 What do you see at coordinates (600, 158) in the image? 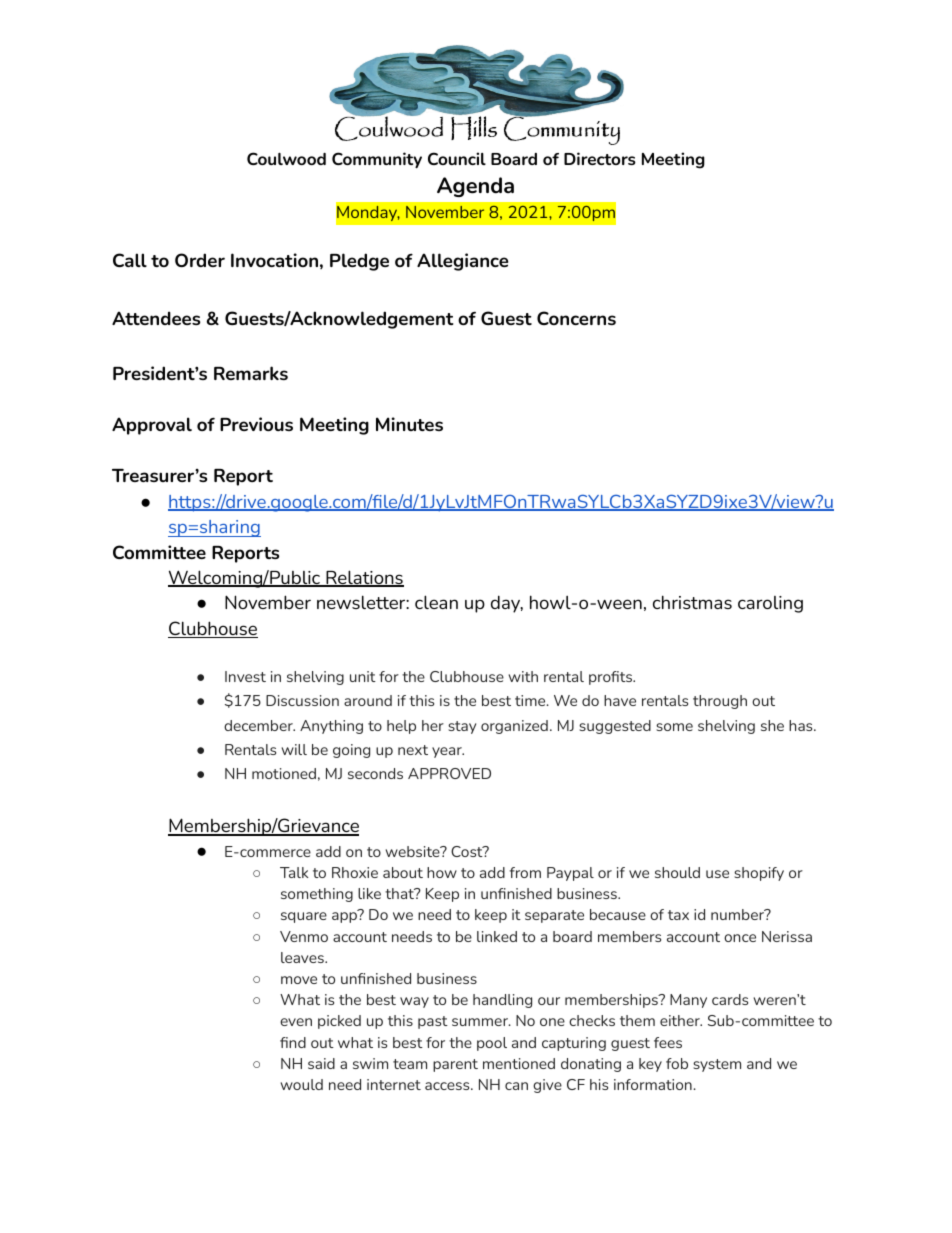
I see `Directors` at bounding box center [600, 158].
